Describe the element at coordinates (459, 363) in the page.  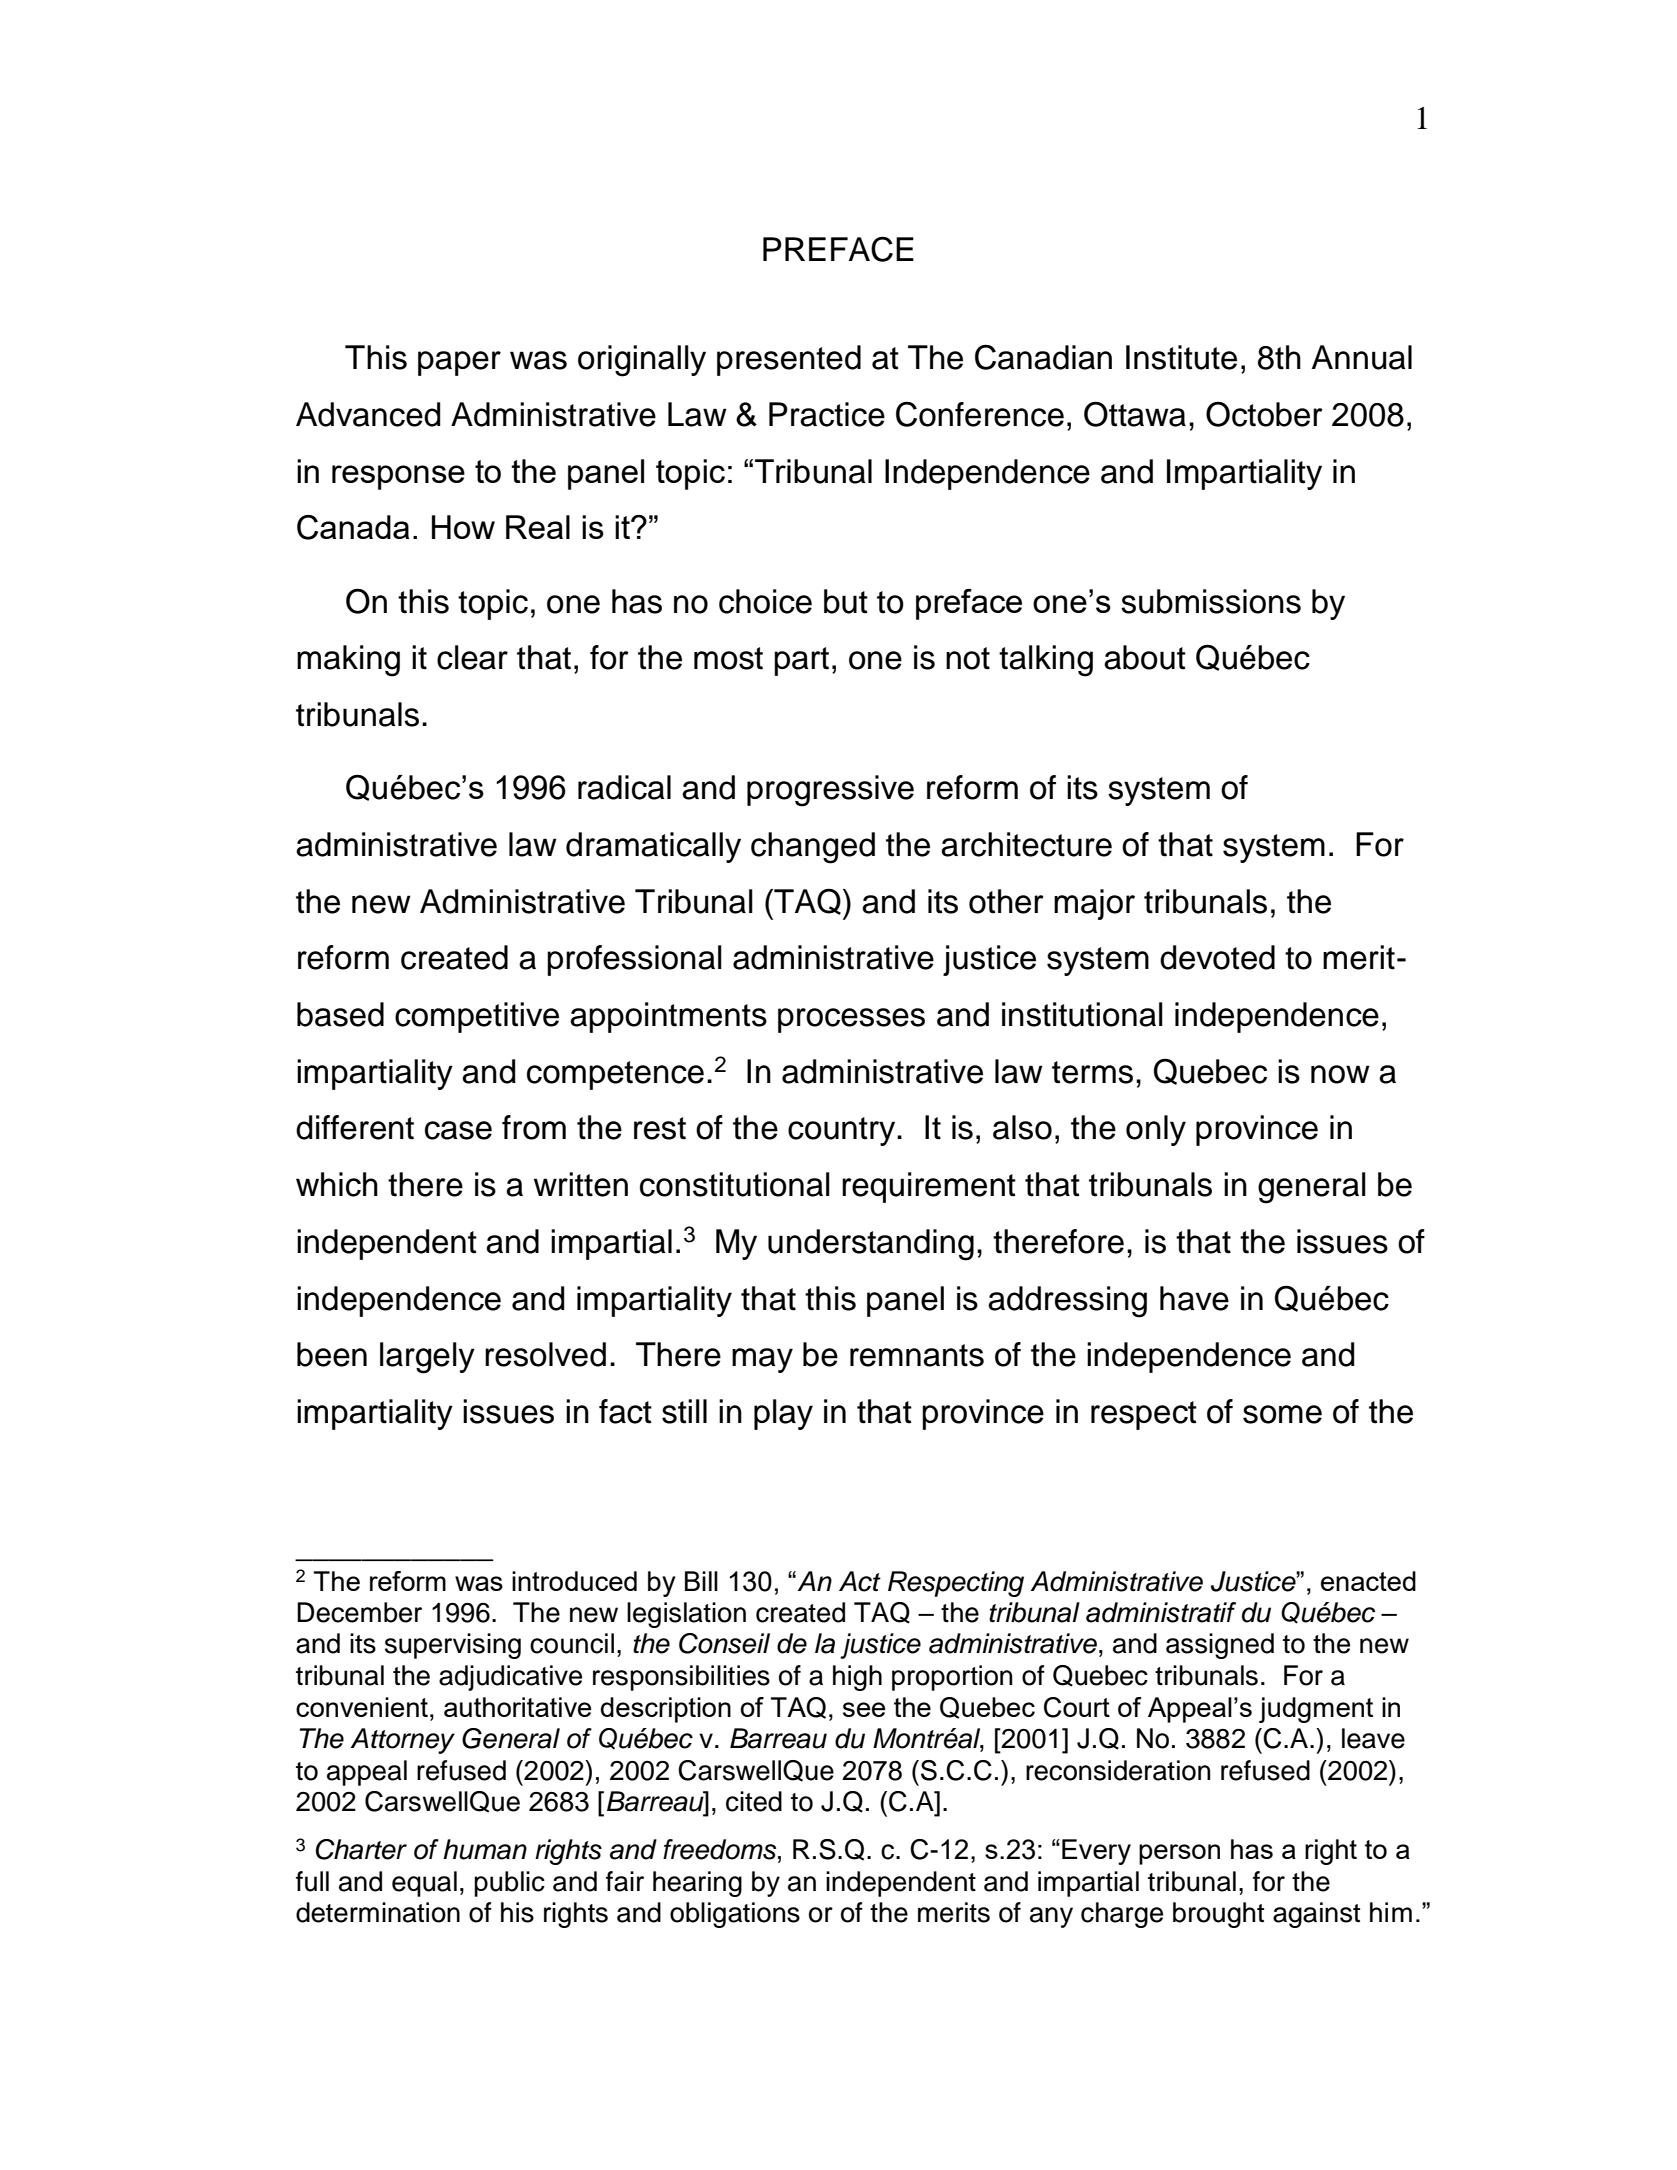
I see `paper` at that location.
